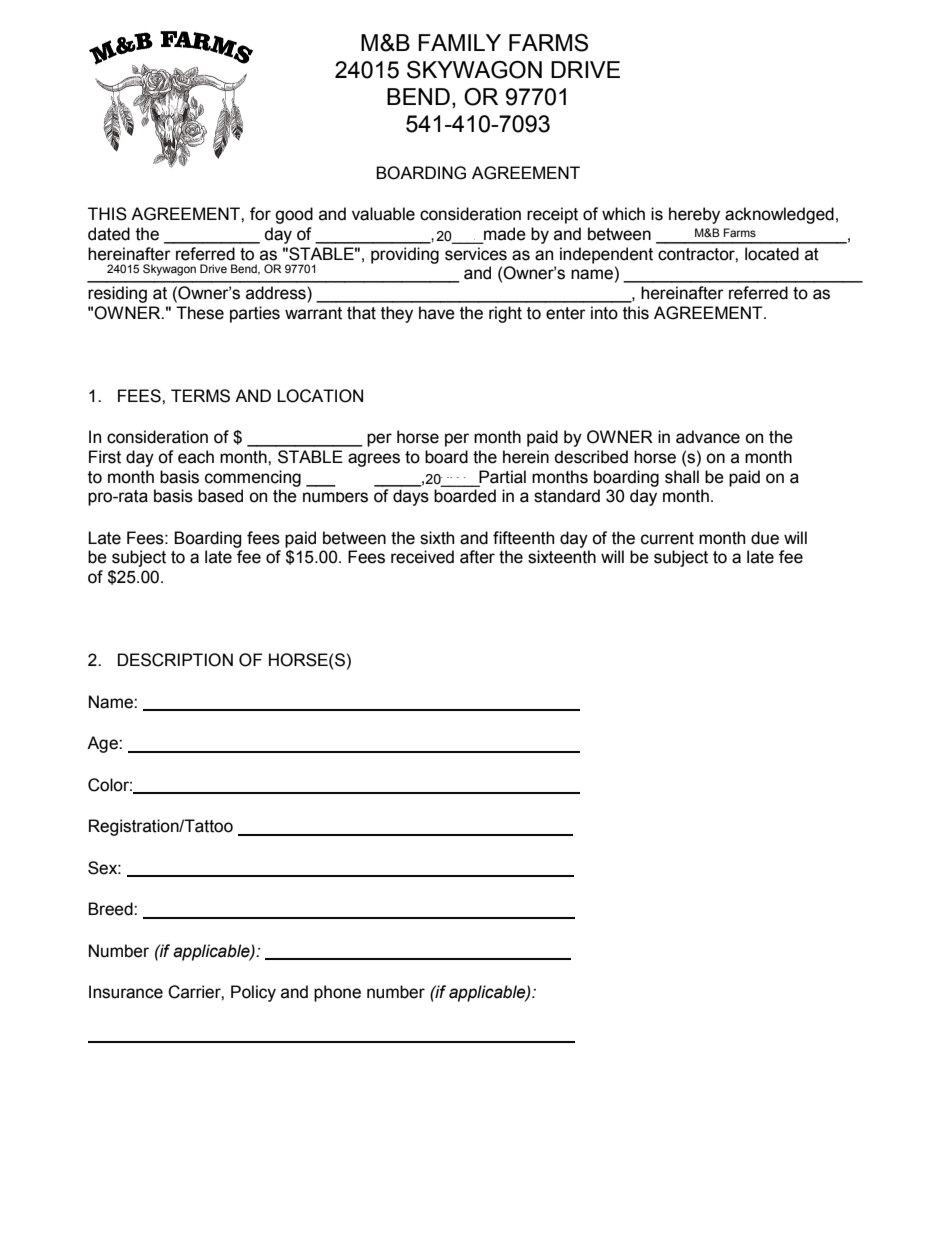 The image size is (952, 1233). I want to click on received, so click(422, 557).
